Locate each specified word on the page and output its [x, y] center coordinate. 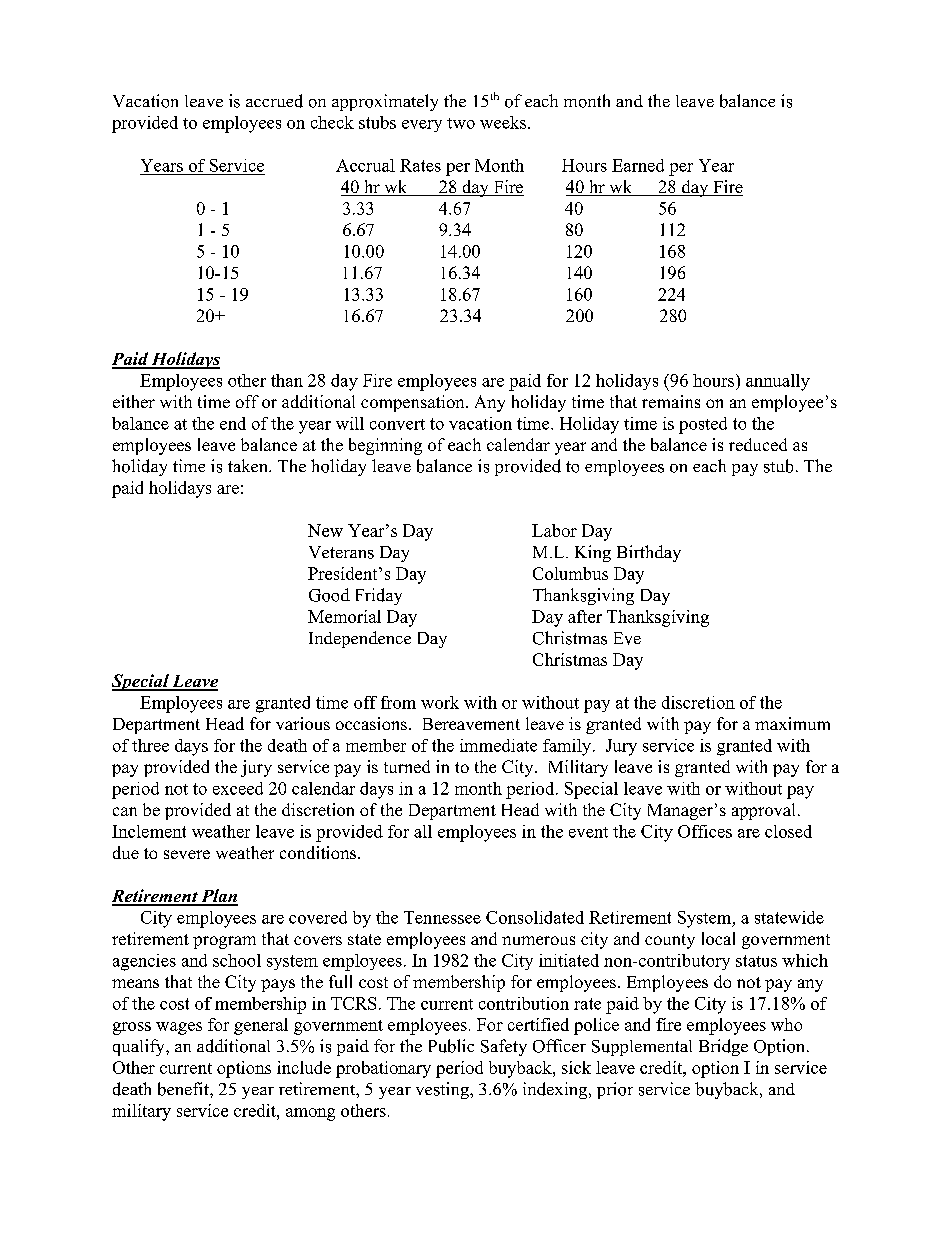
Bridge [723, 1047]
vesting [443, 1090]
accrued [274, 101]
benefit [184, 1089]
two [461, 123]
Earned [638, 165]
